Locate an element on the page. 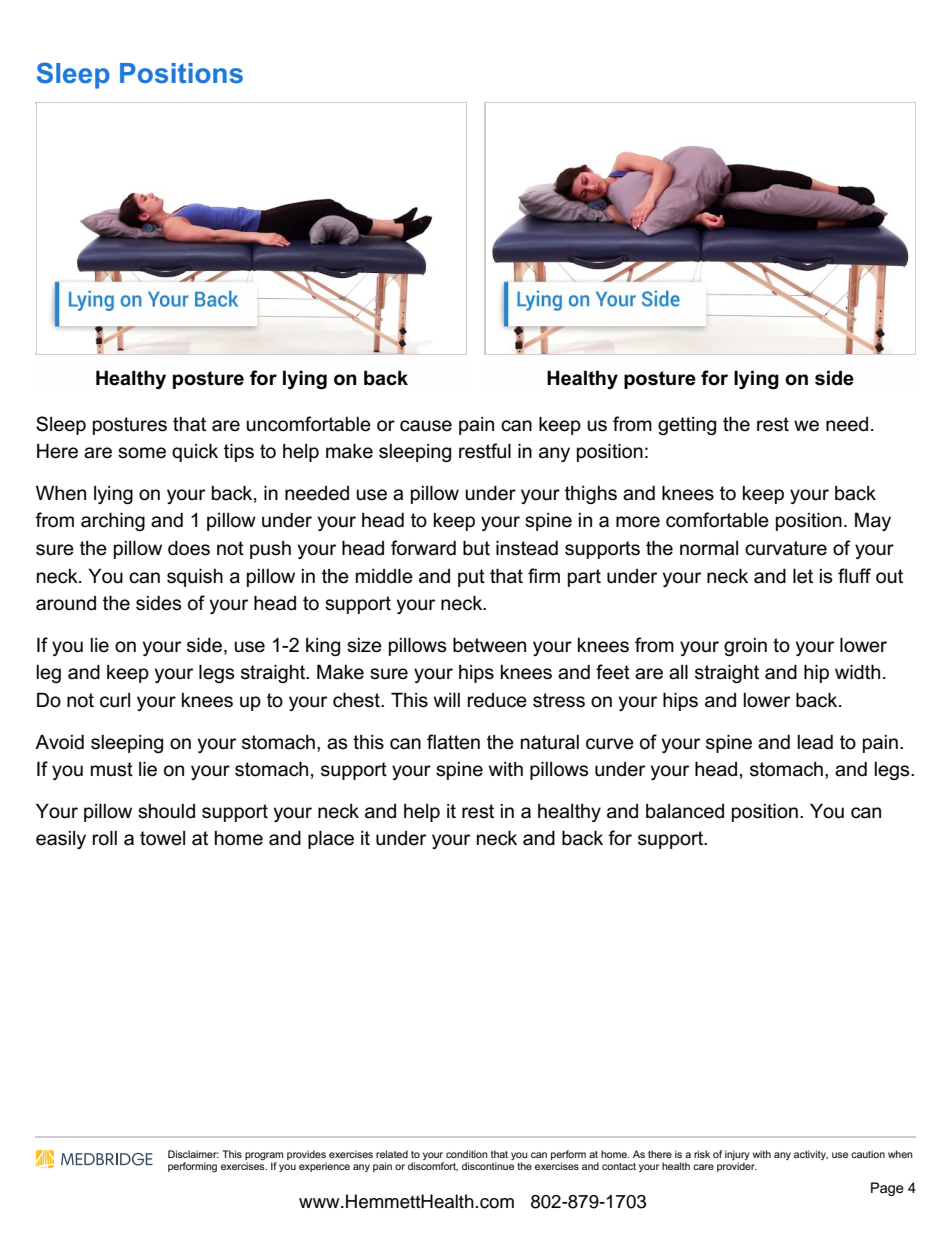  discontinue is located at coordinates (488, 1166).
